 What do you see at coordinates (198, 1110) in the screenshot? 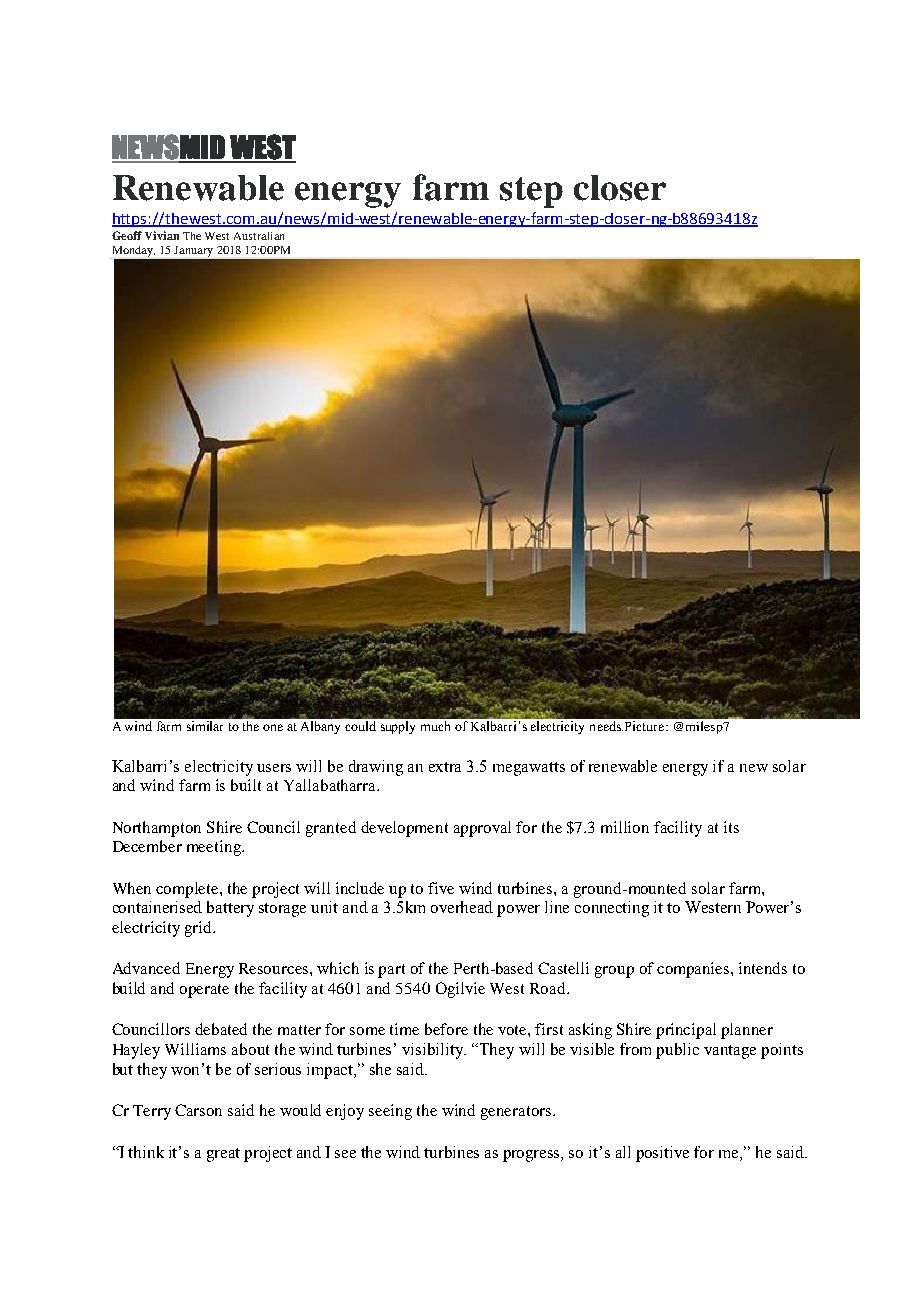
I see `Carson` at bounding box center [198, 1110].
